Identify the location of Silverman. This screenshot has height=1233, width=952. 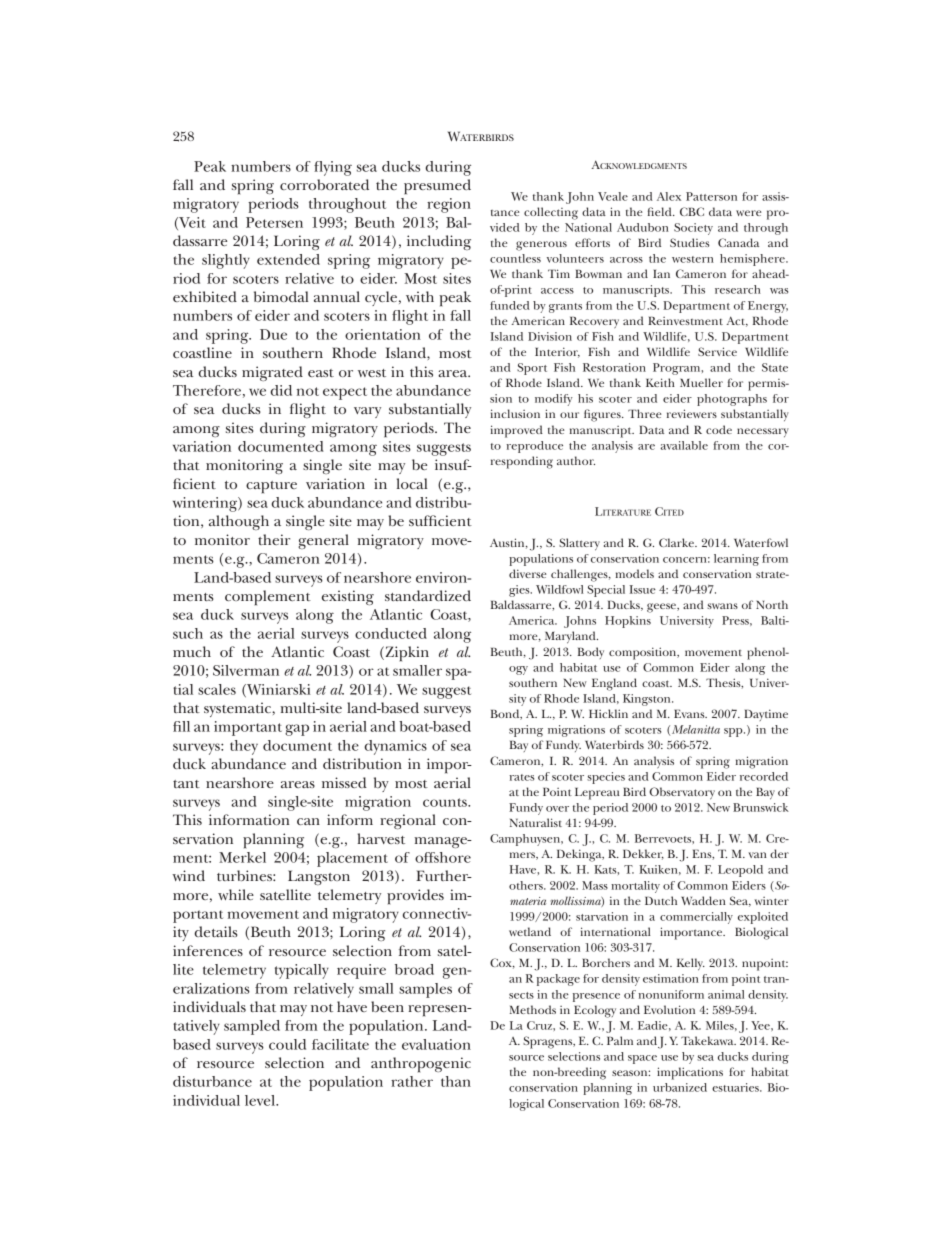
(246, 670).
